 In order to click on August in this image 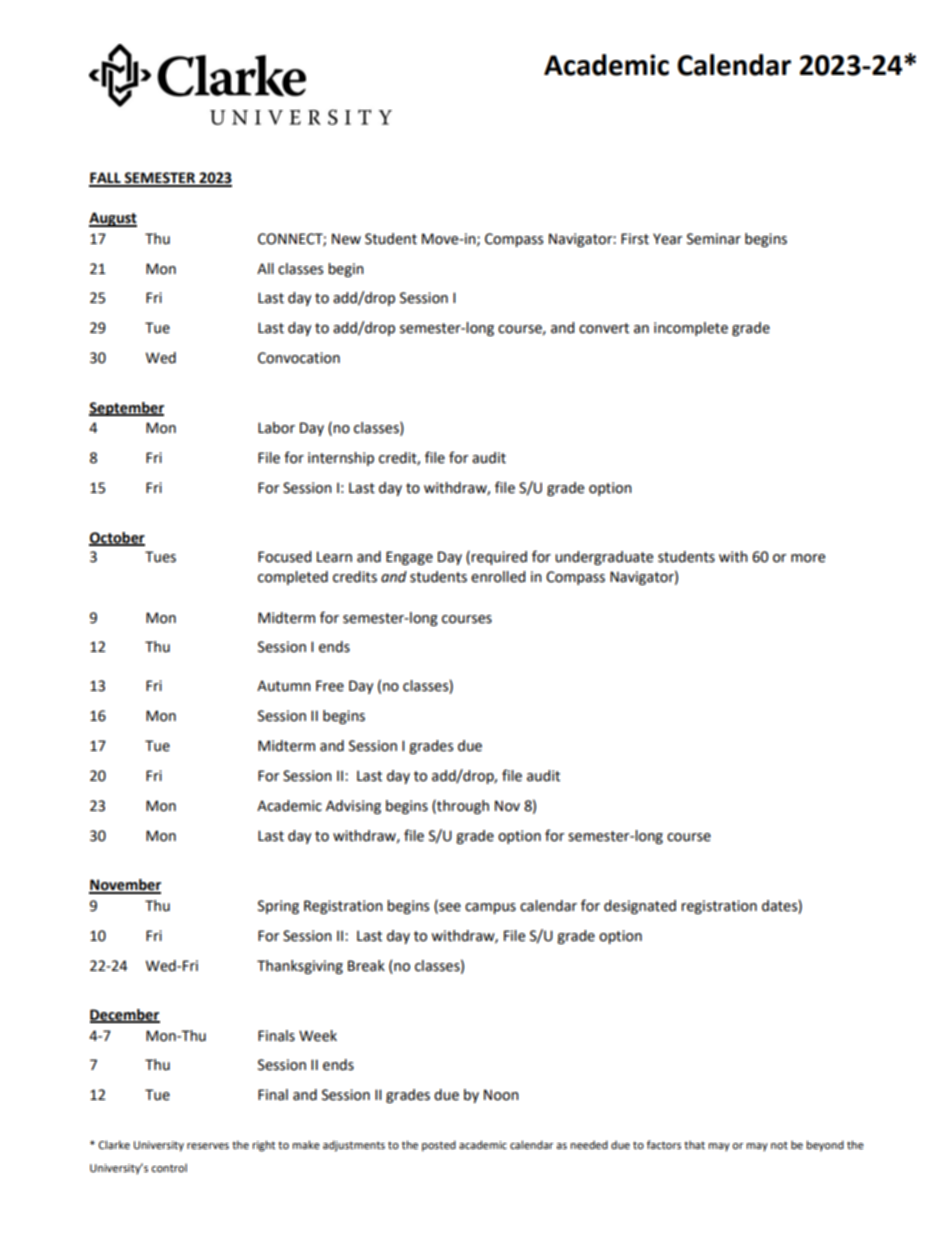, I will do `click(113, 219)`.
